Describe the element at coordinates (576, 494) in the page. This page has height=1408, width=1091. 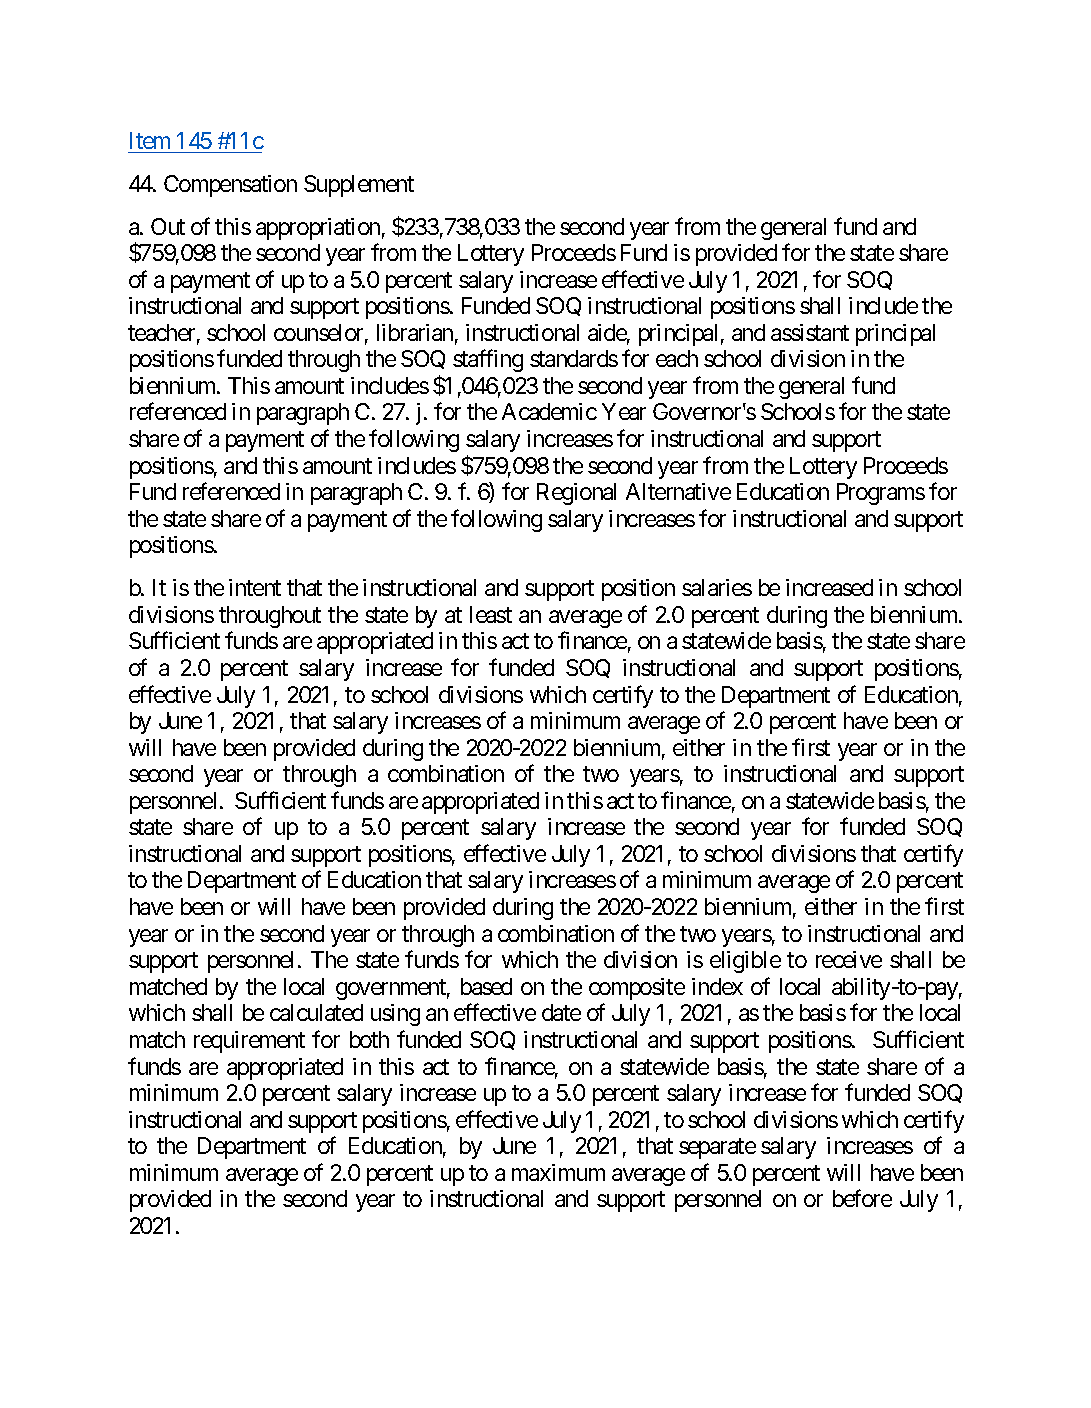
I see `Regional` at that location.
